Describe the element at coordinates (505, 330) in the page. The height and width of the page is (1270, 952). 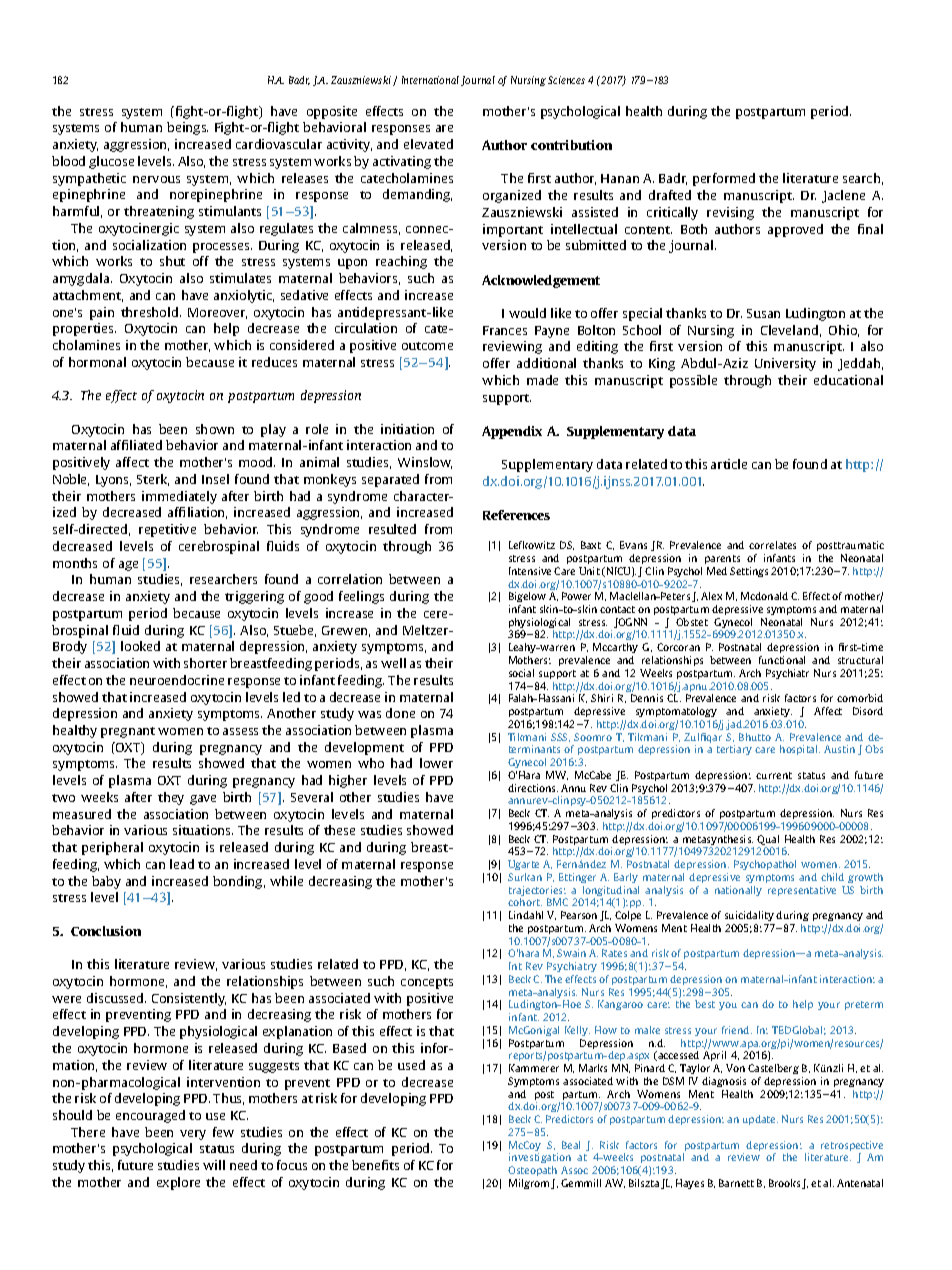
I see `Frances` at that location.
